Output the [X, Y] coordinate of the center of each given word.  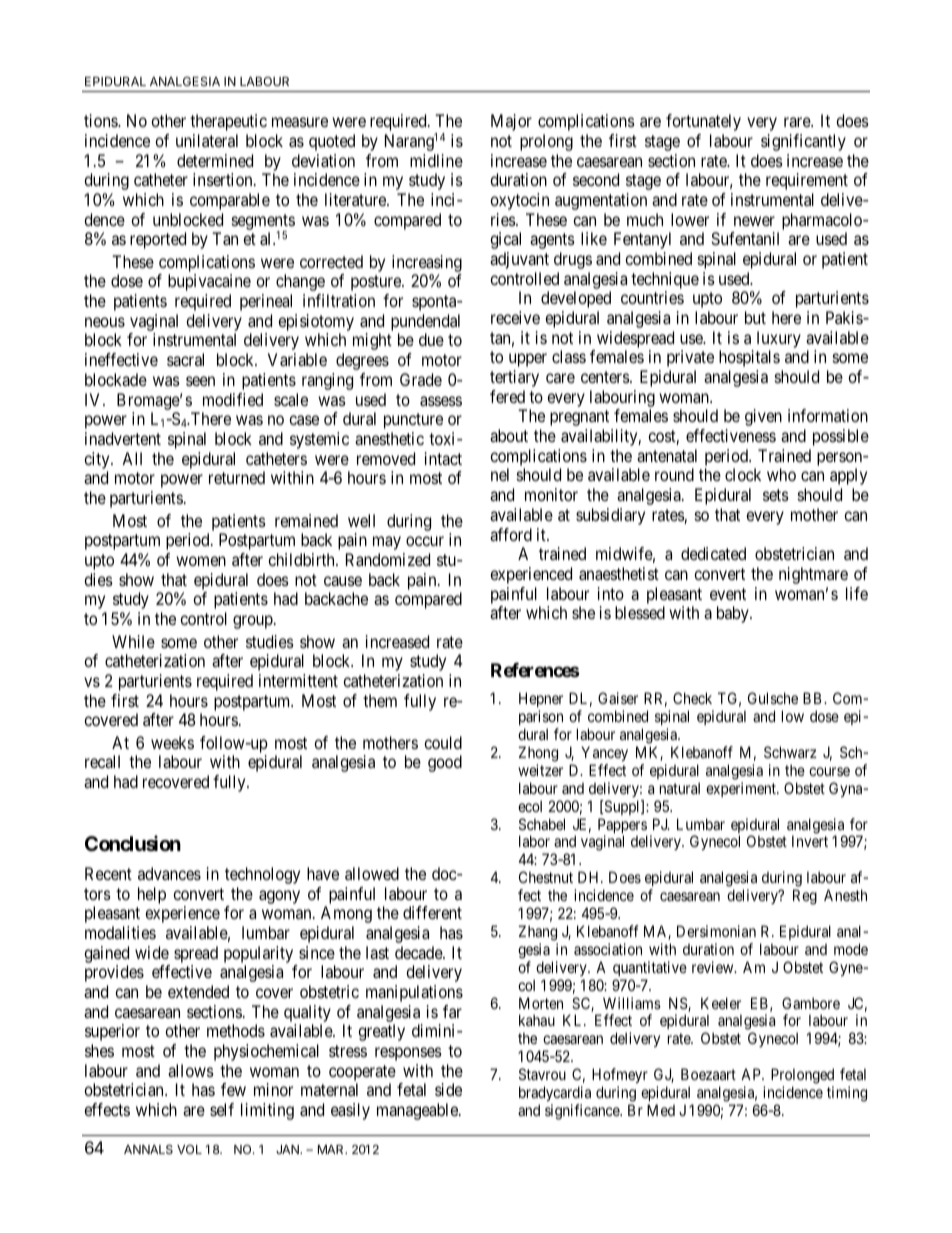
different [432, 912]
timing [847, 1094]
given [763, 417]
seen [200, 381]
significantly [803, 142]
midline [436, 160]
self [222, 1109]
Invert [810, 841]
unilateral [207, 140]
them [380, 700]
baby [734, 614]
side [448, 1089]
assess [441, 401]
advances [169, 873]
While [133, 641]
